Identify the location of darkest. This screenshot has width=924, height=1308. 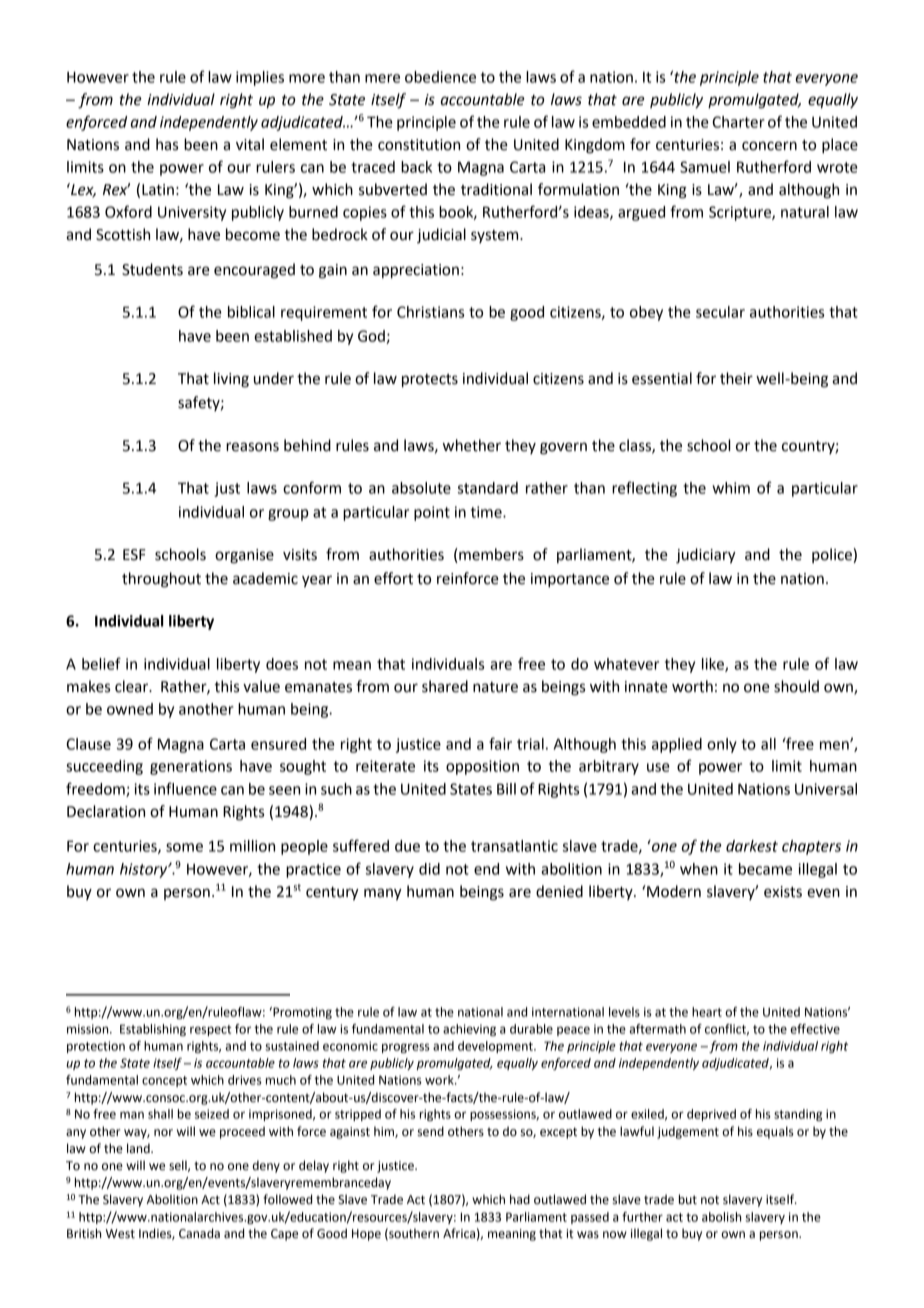
(752, 846).
